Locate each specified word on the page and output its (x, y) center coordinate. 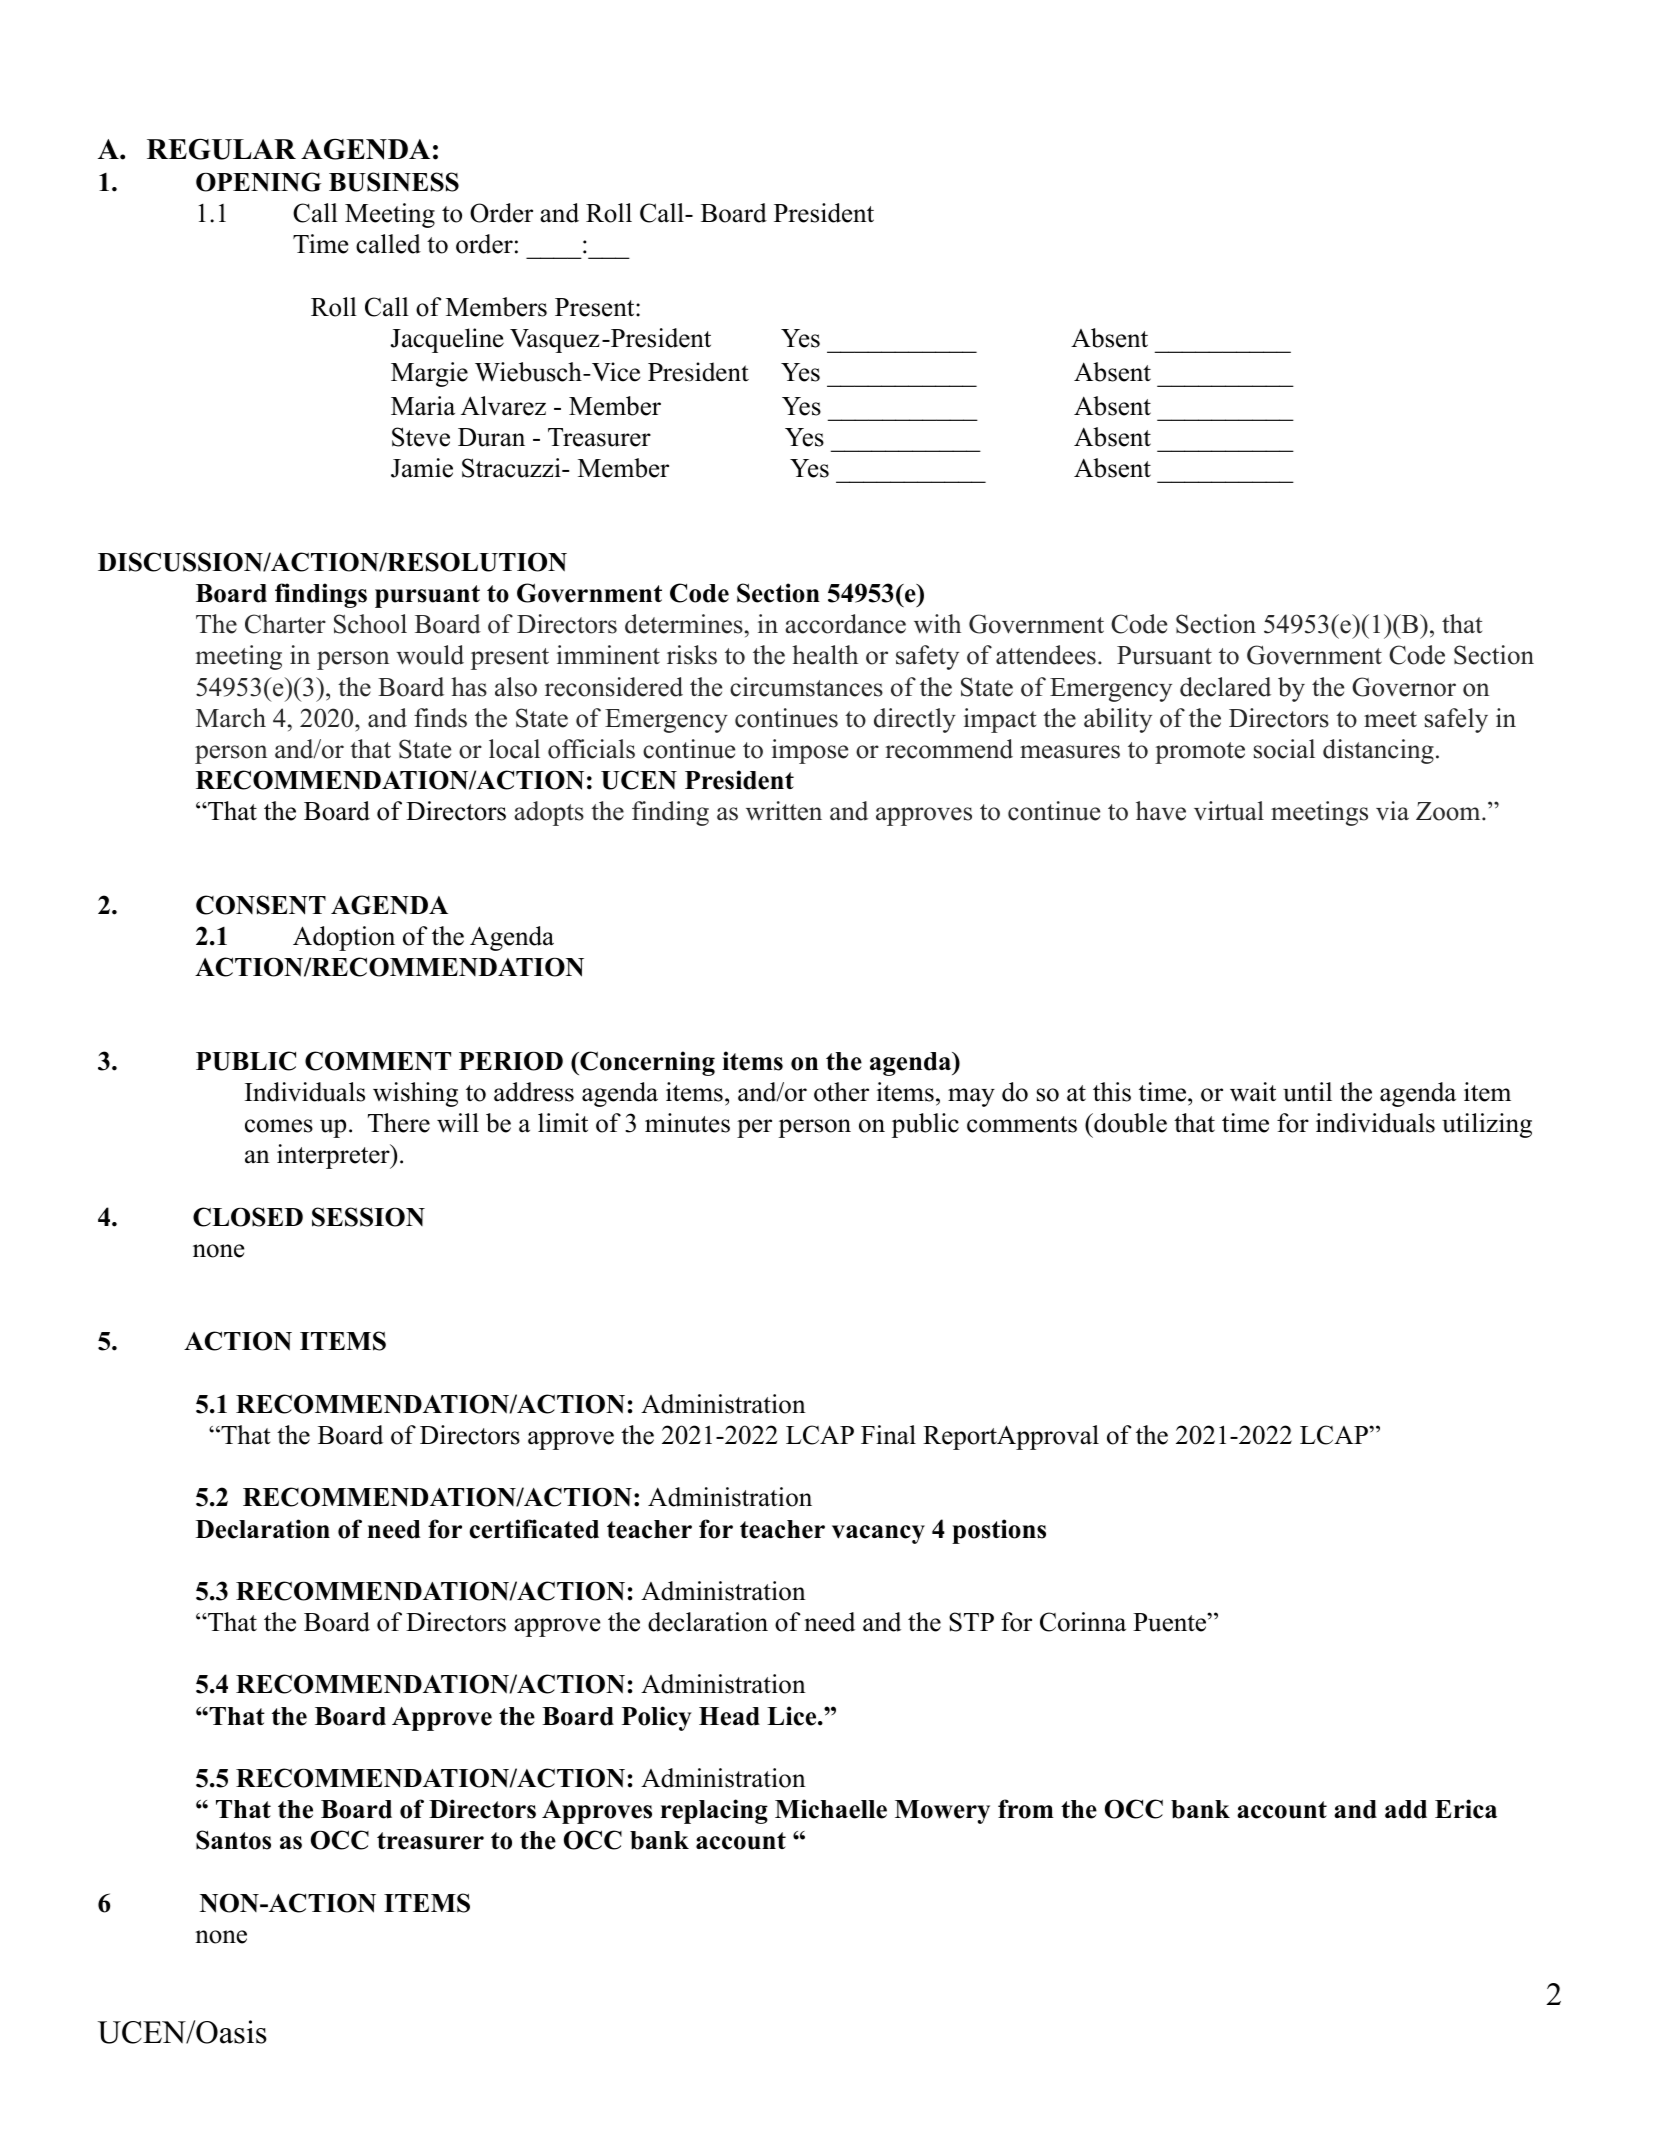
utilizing (1487, 1125)
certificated (534, 1529)
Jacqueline (447, 340)
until (1307, 1092)
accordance (845, 624)
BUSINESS (394, 182)
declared (1225, 687)
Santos (233, 1840)
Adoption (344, 938)
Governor (1404, 687)
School (370, 624)
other (841, 1092)
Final (888, 1435)
